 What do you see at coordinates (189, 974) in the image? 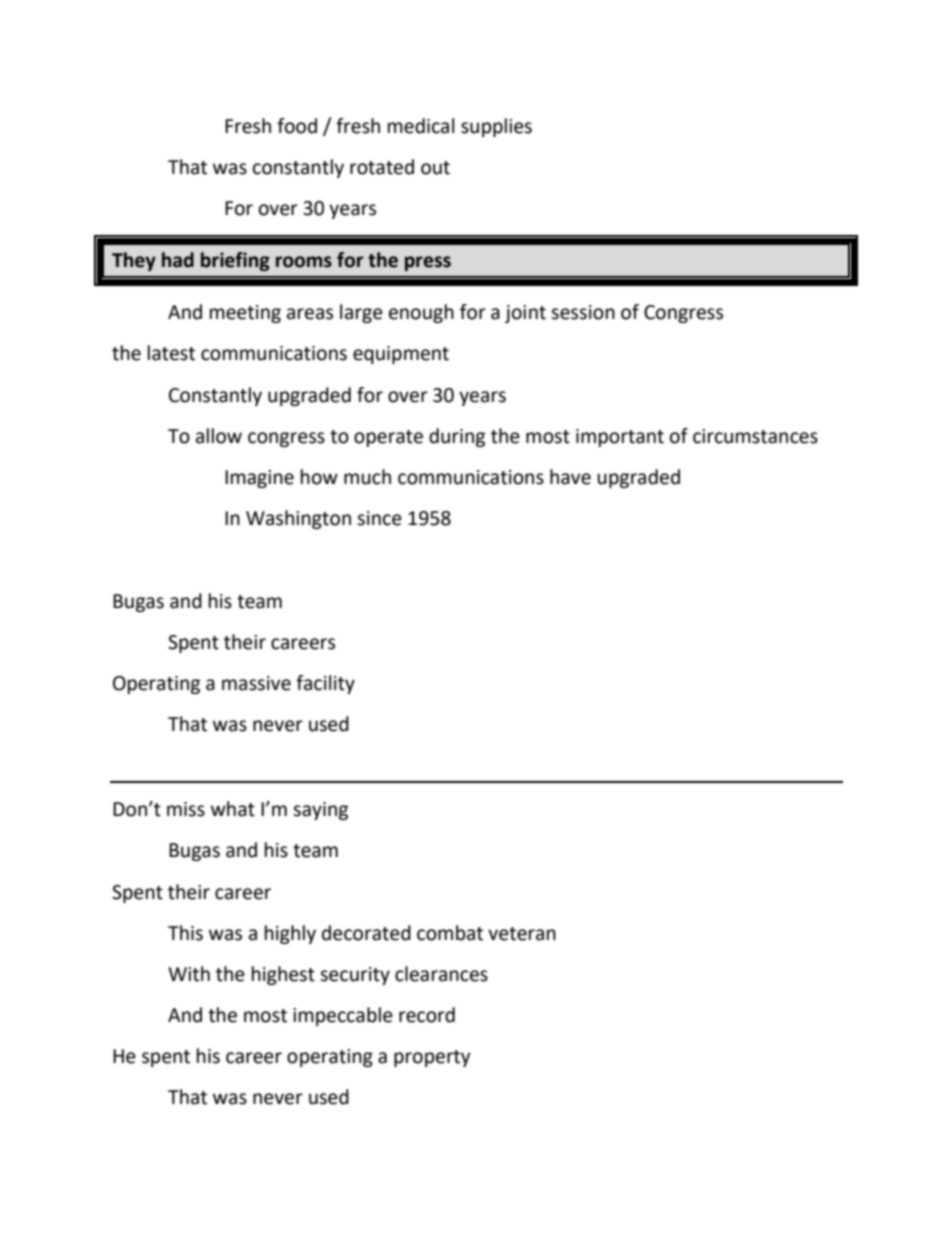
I see `With` at bounding box center [189, 974].
